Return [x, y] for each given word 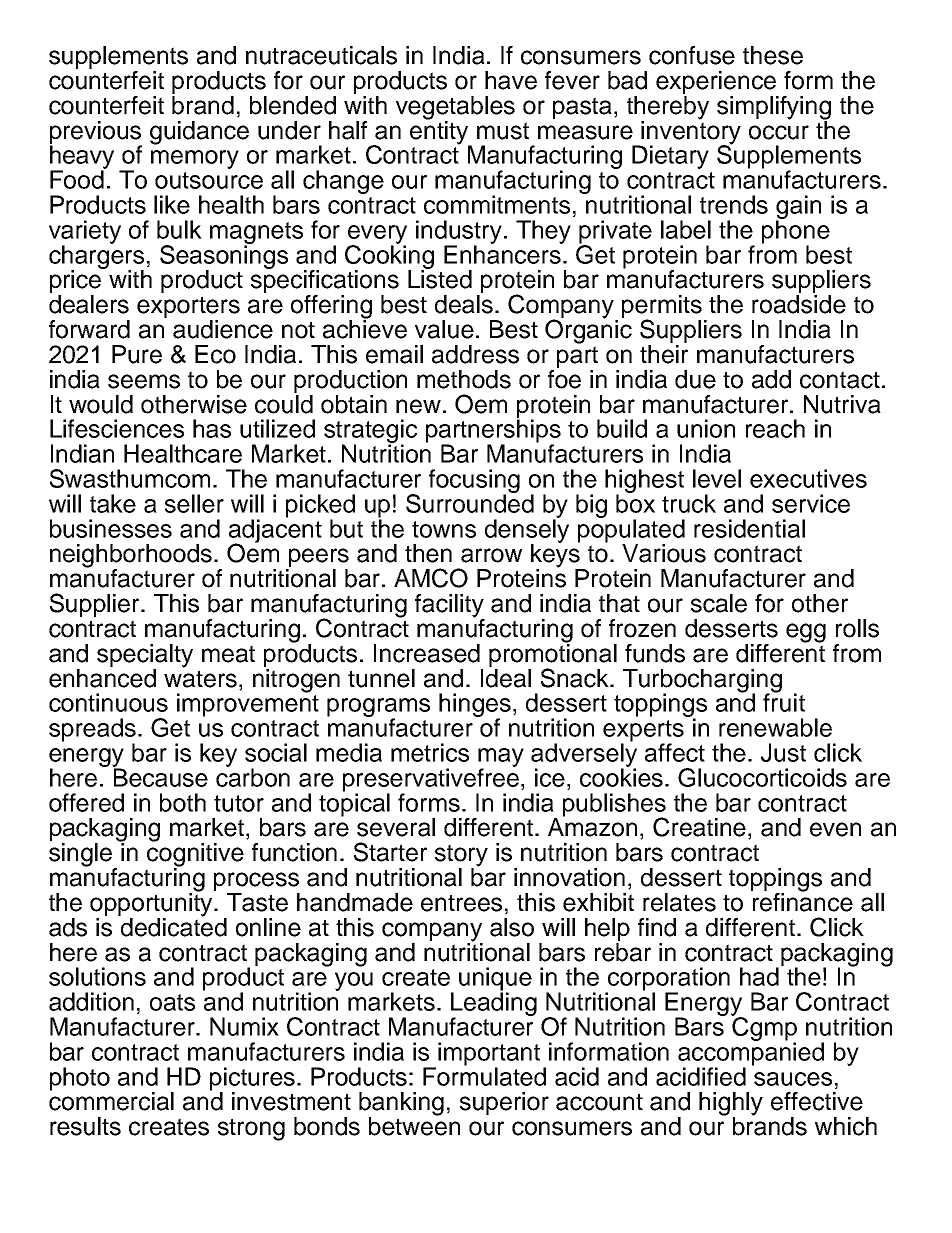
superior [504, 1103]
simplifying [774, 109]
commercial [111, 1100]
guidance [199, 133]
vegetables [455, 109]
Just [783, 752]
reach [775, 428]
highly [731, 1105]
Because [160, 776]
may [501, 758]
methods [464, 379]
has [212, 428]
